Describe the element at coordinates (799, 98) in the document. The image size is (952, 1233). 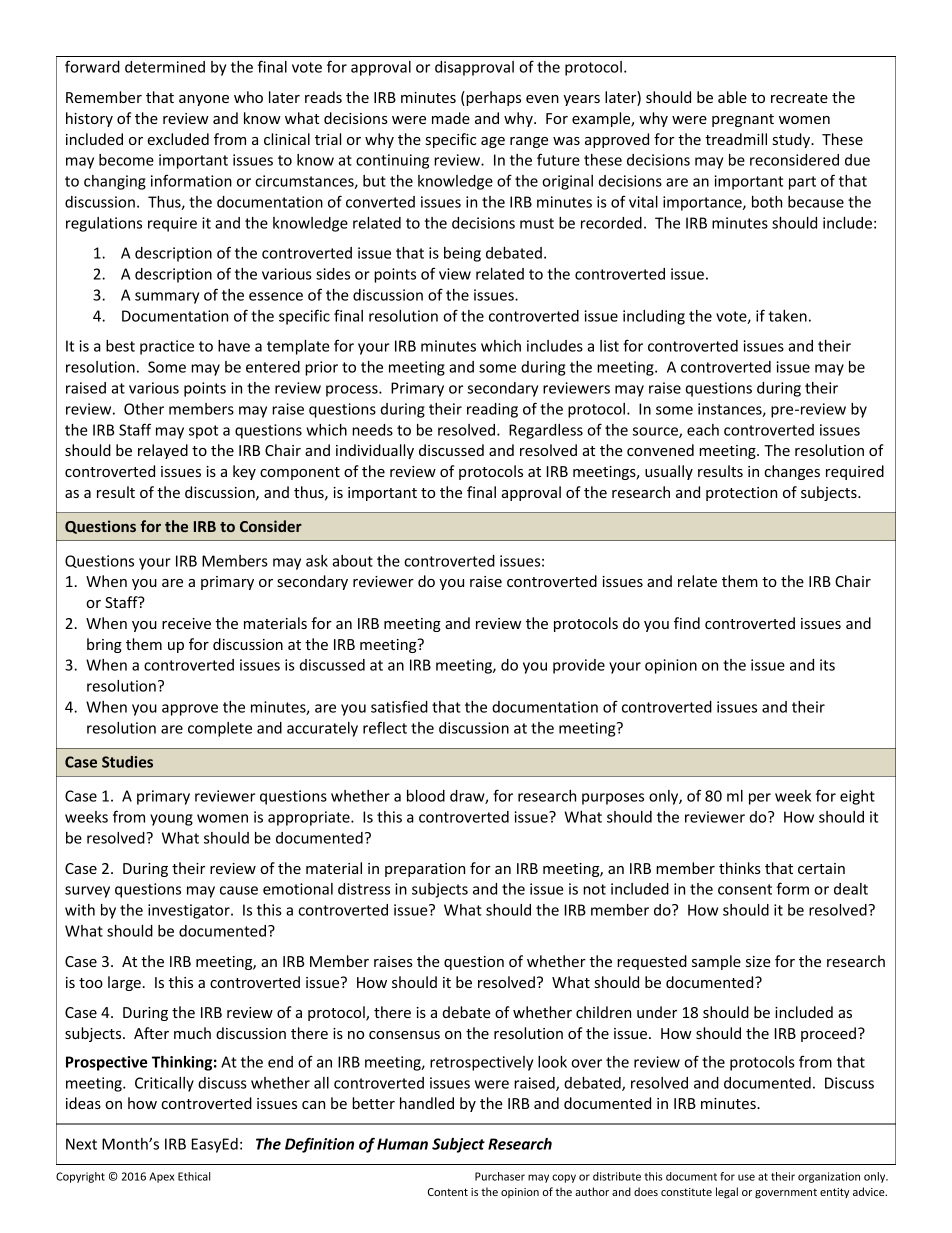
I see `recreate` at that location.
